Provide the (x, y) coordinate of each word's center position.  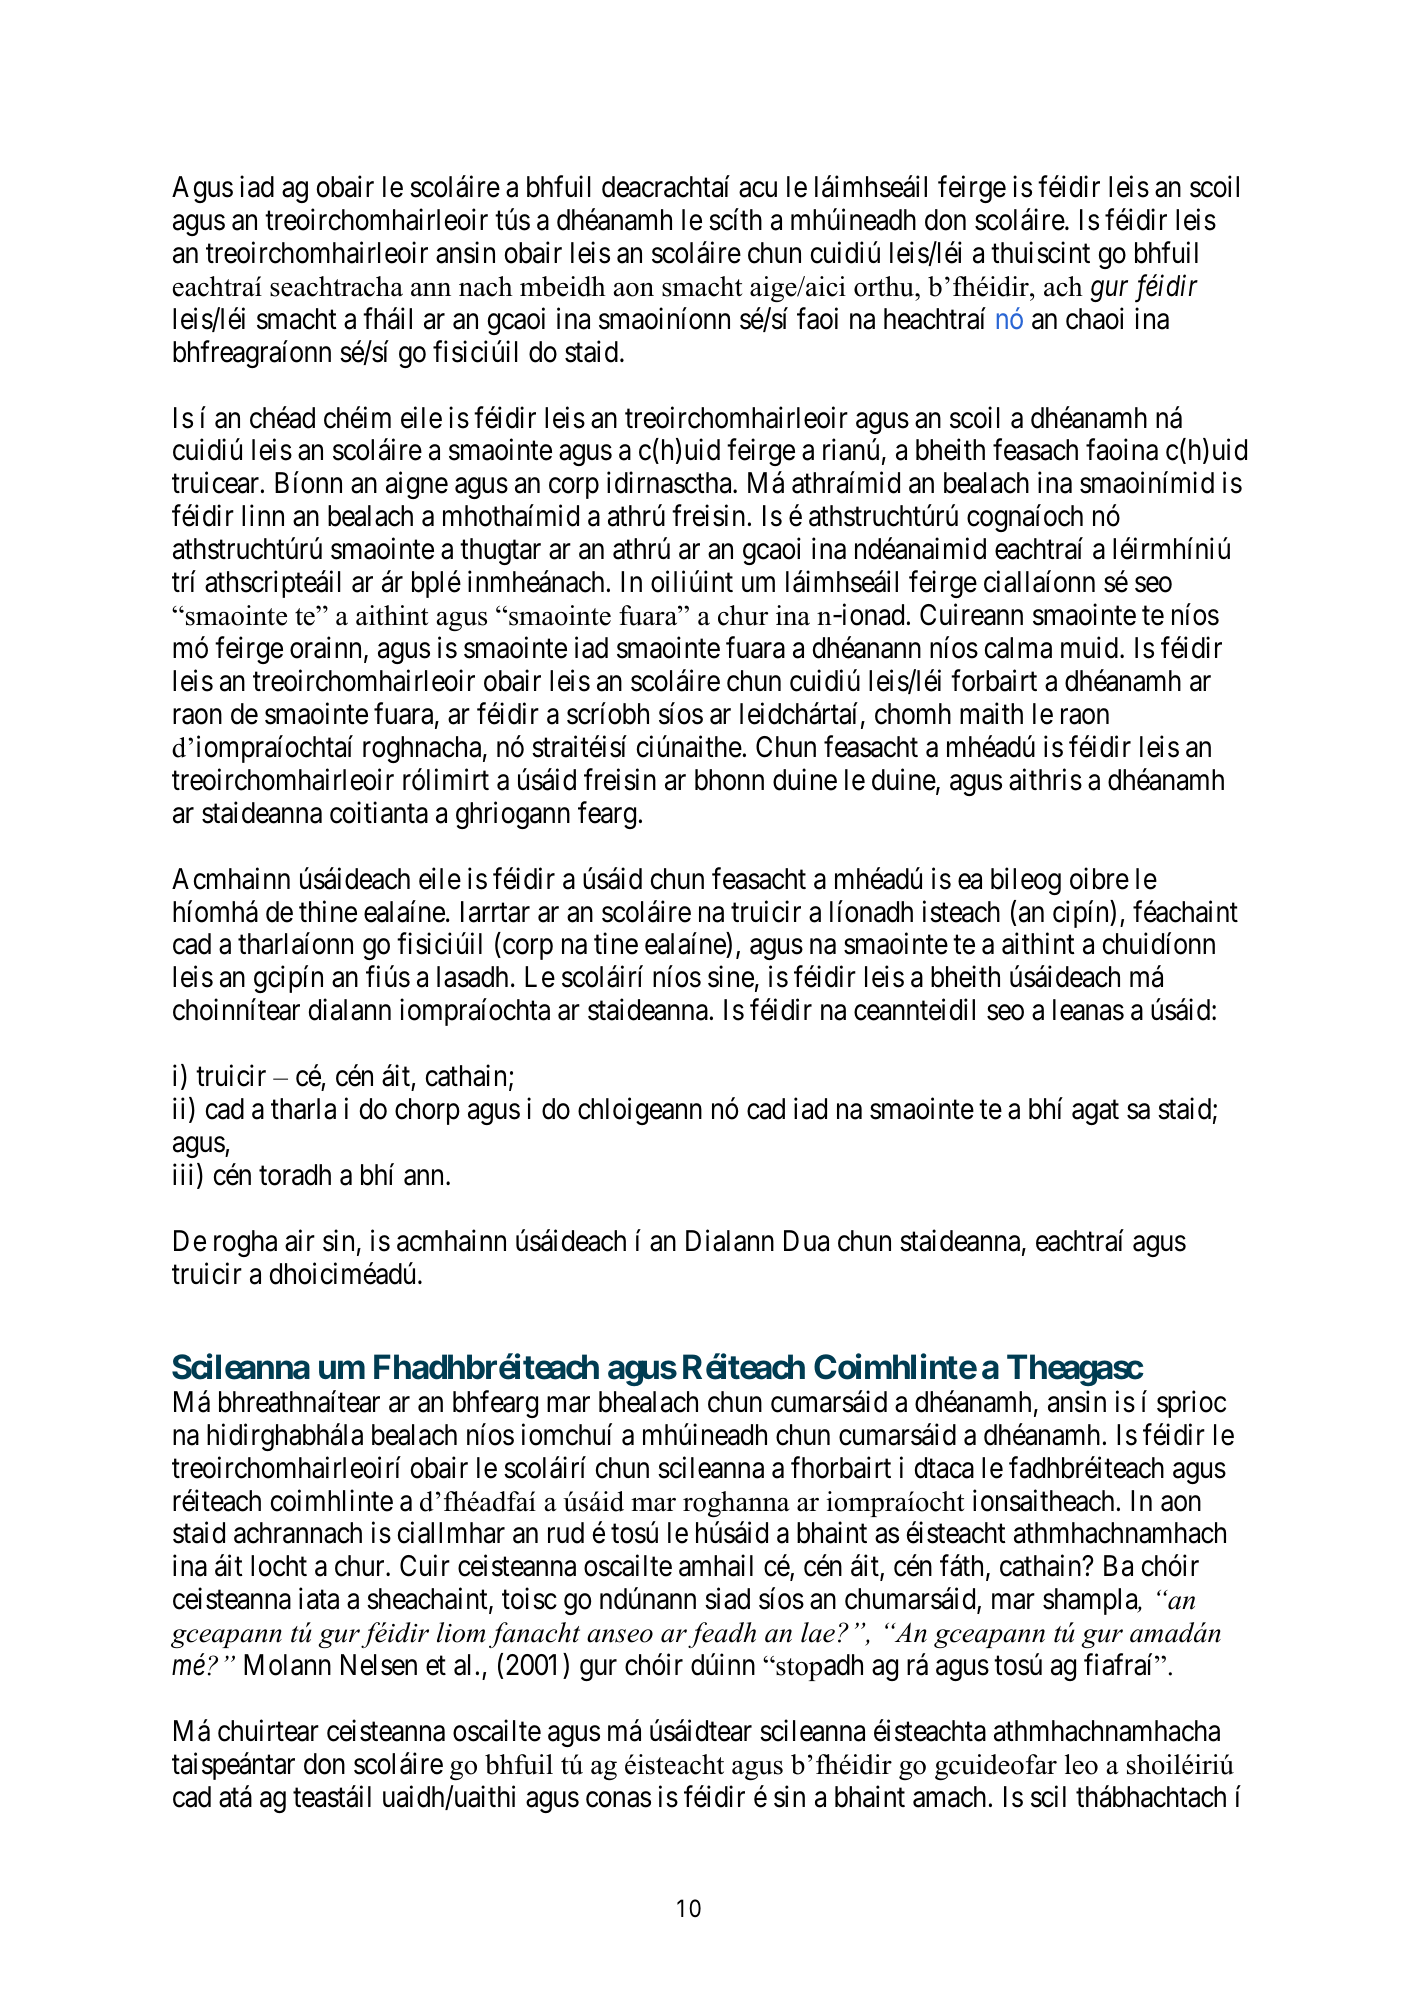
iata (319, 1599)
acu (758, 190)
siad (727, 1599)
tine (616, 944)
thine (328, 911)
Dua (806, 1241)
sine (731, 977)
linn (263, 515)
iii (185, 1175)
